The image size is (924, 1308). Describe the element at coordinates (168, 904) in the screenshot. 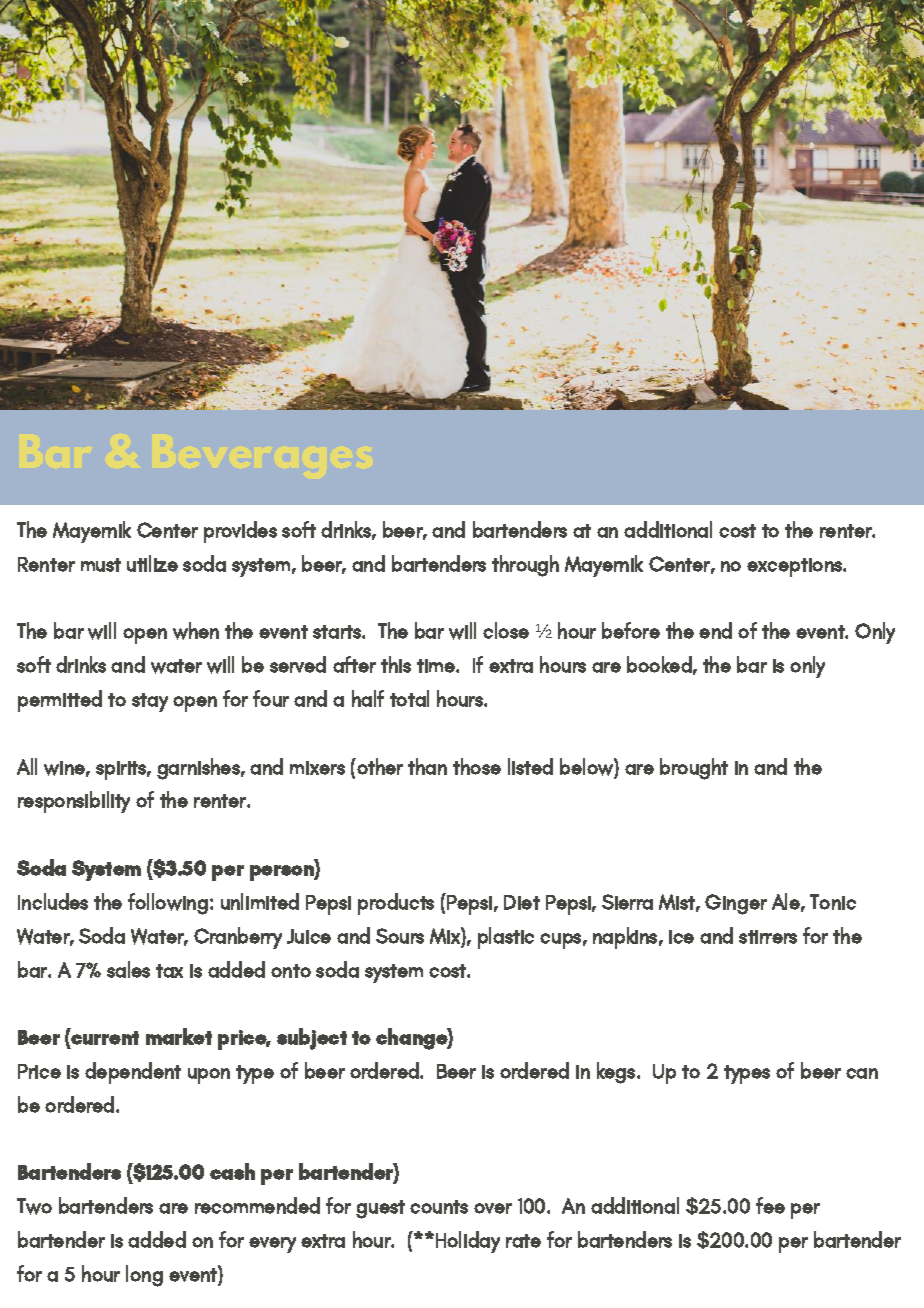

I see `following` at that location.
